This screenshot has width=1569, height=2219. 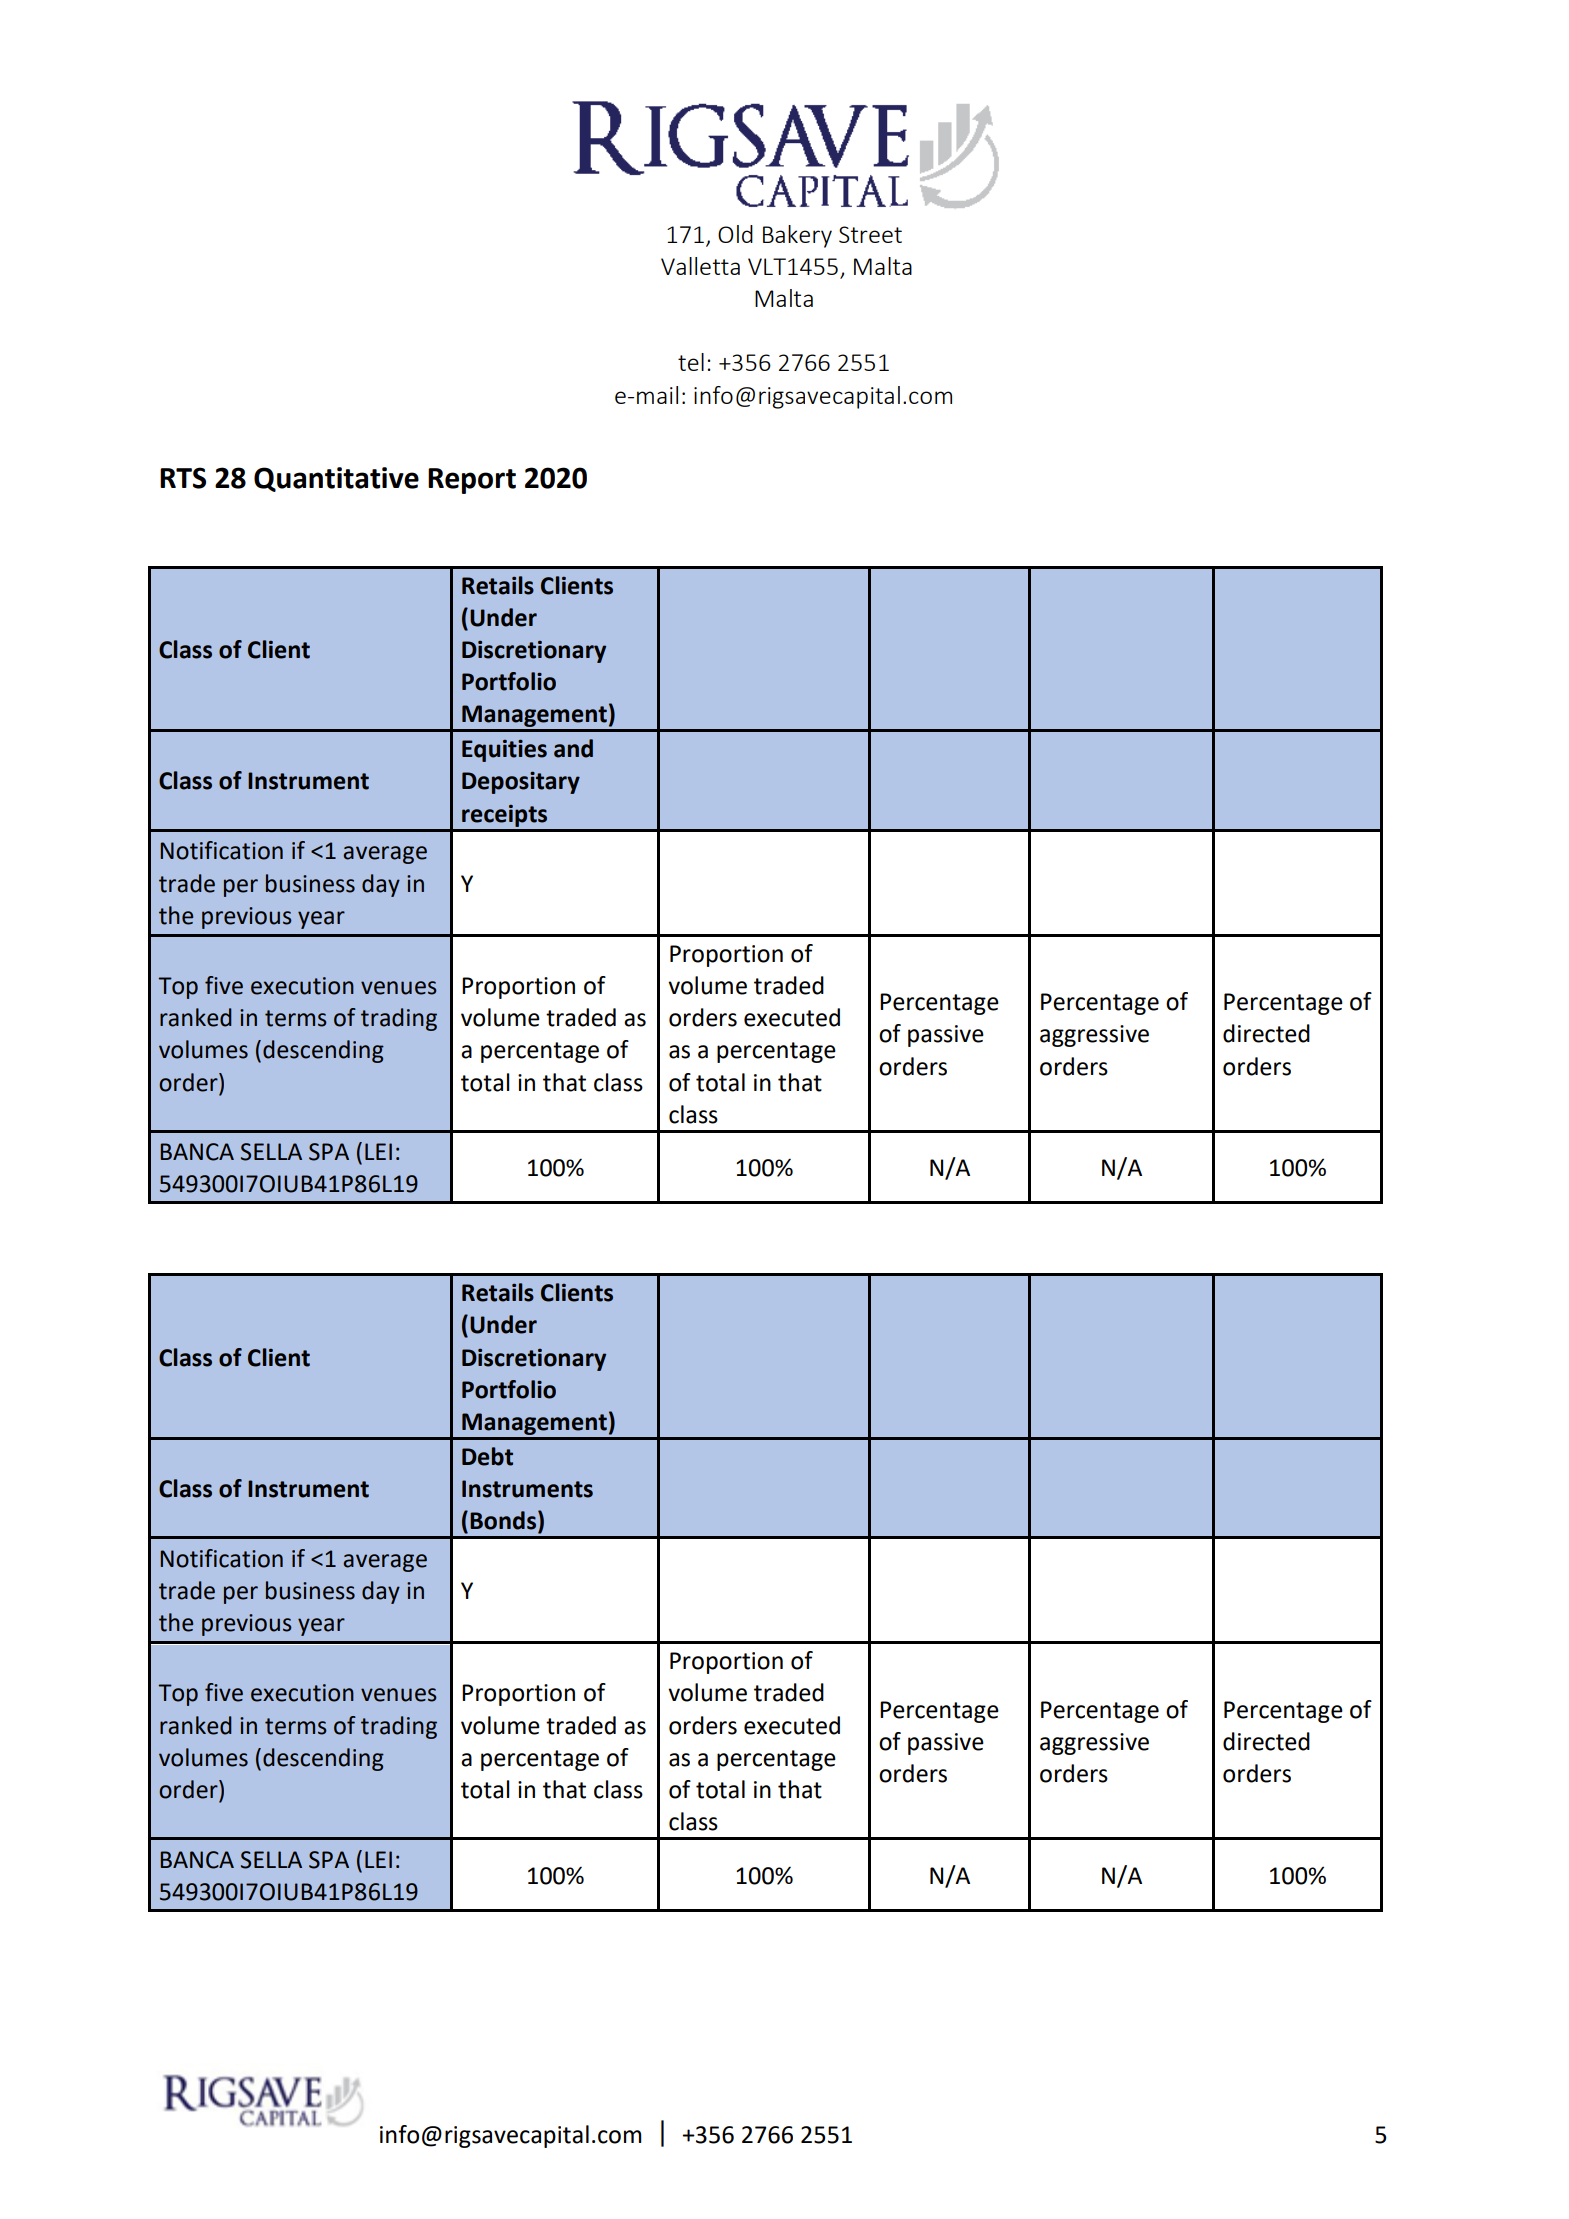 I want to click on and, so click(x=573, y=748).
